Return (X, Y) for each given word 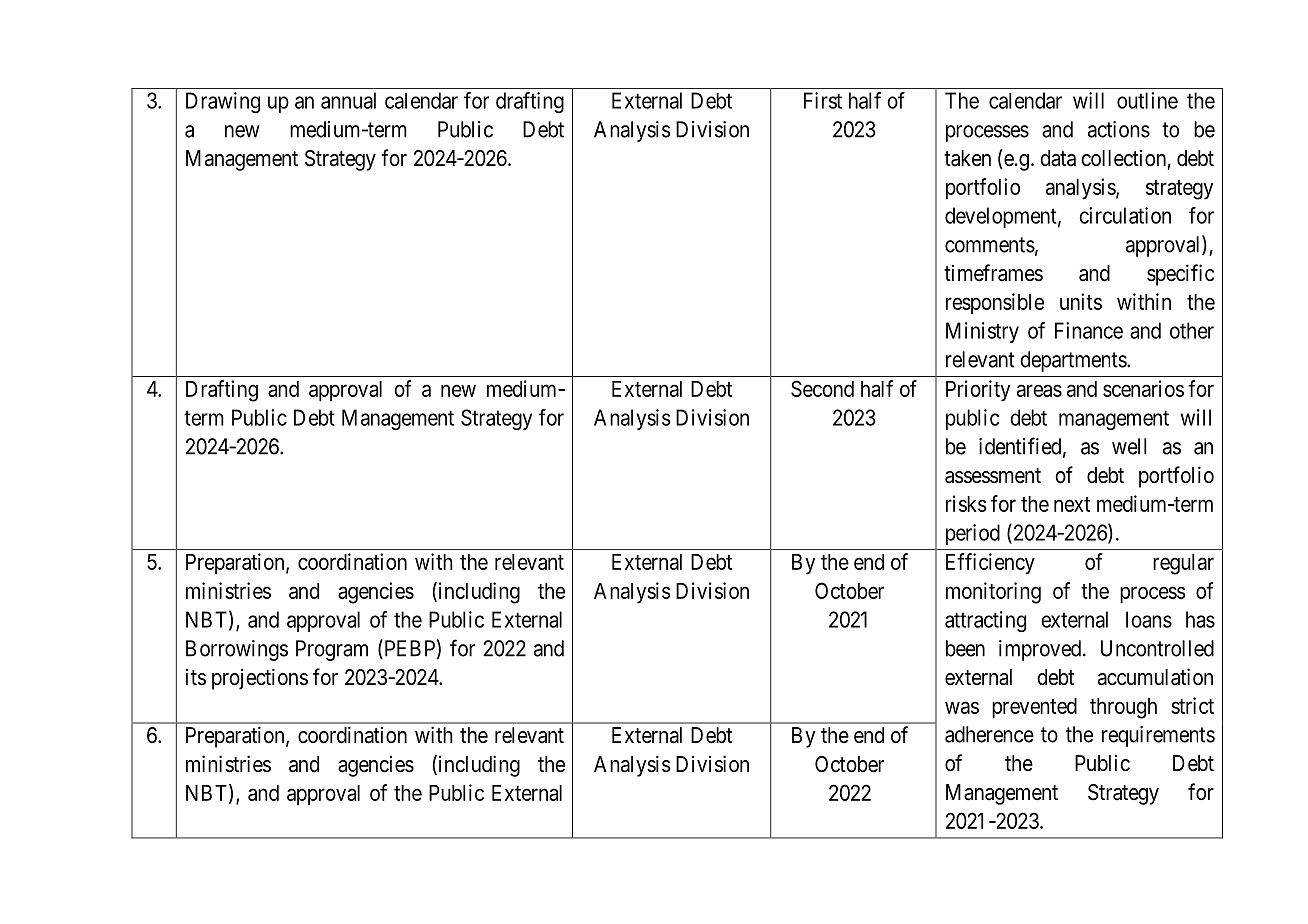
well (1129, 446)
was (962, 707)
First (823, 100)
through (1123, 708)
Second (822, 388)
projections (260, 679)
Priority (978, 391)
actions (1119, 129)
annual (348, 100)
